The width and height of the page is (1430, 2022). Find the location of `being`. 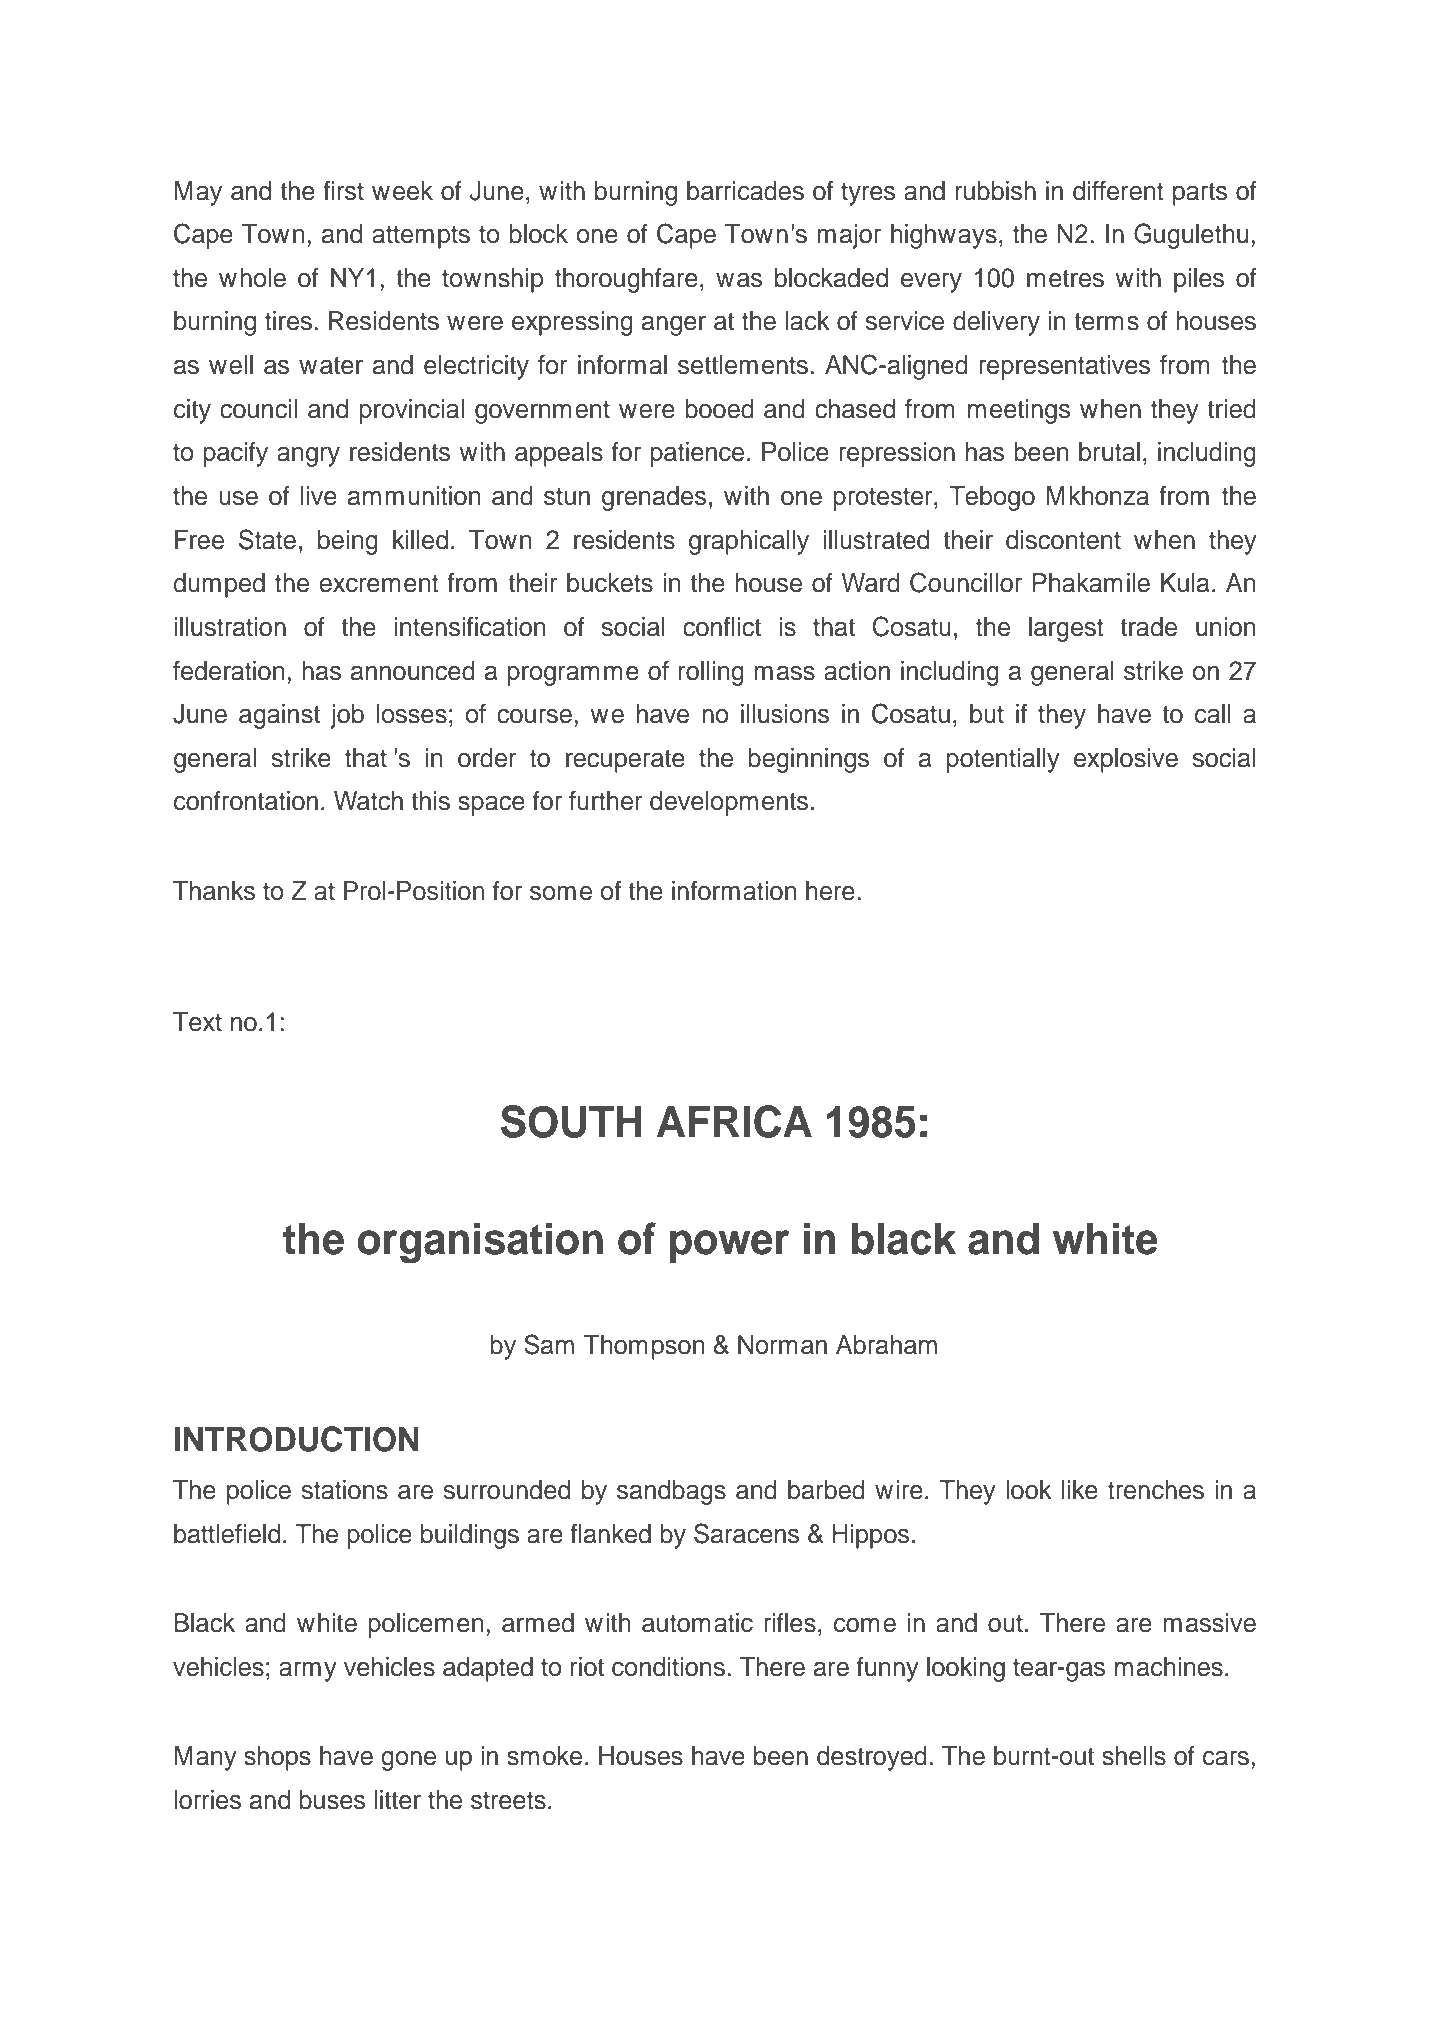

being is located at coordinates (348, 542).
